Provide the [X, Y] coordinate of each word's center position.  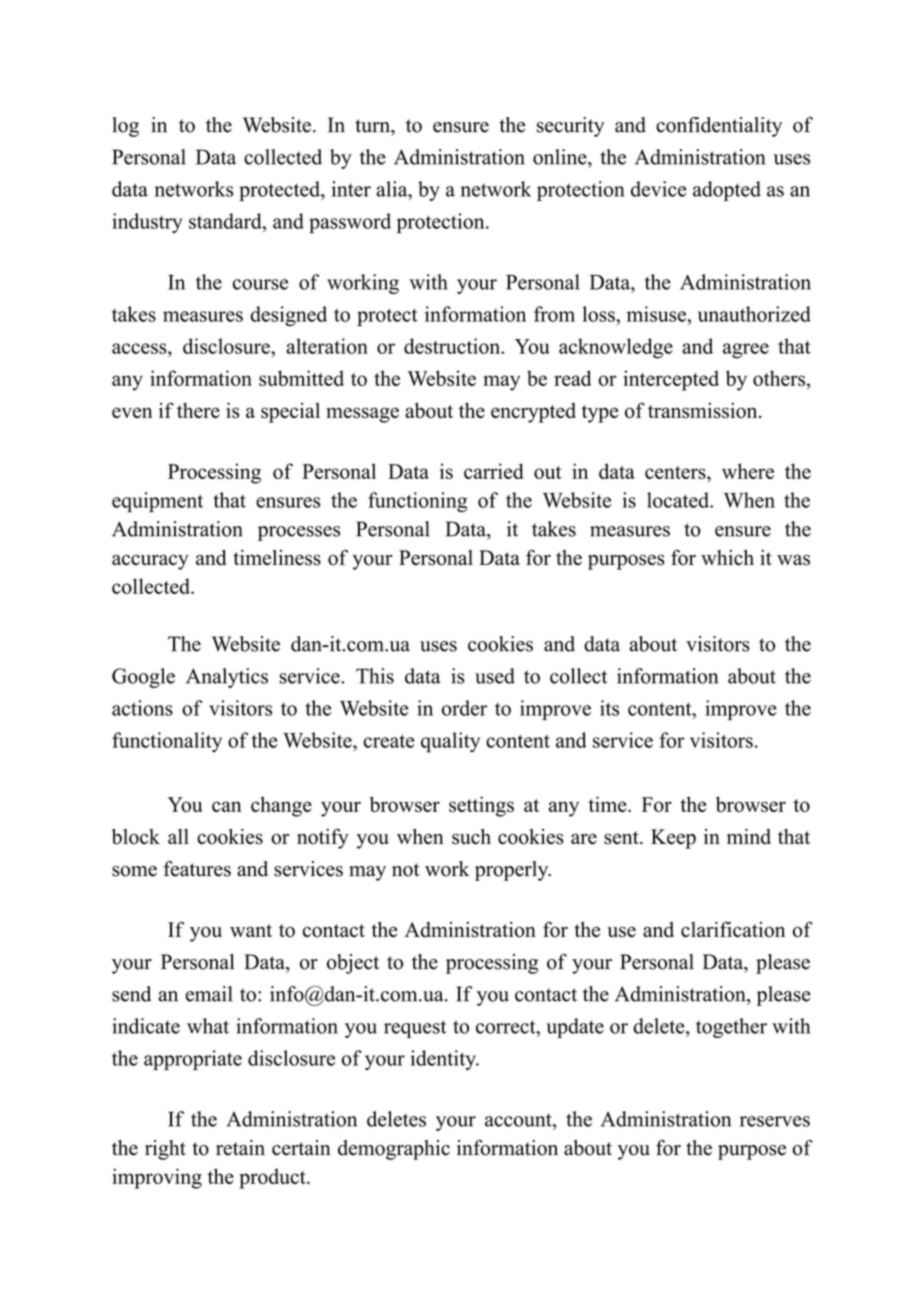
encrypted [533, 413]
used [495, 676]
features [197, 869]
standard [226, 221]
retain [240, 1148]
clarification [733, 929]
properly [513, 871]
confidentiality [719, 127]
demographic [394, 1150]
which [727, 558]
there [198, 410]
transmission [704, 410]
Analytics [227, 678]
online [561, 157]
